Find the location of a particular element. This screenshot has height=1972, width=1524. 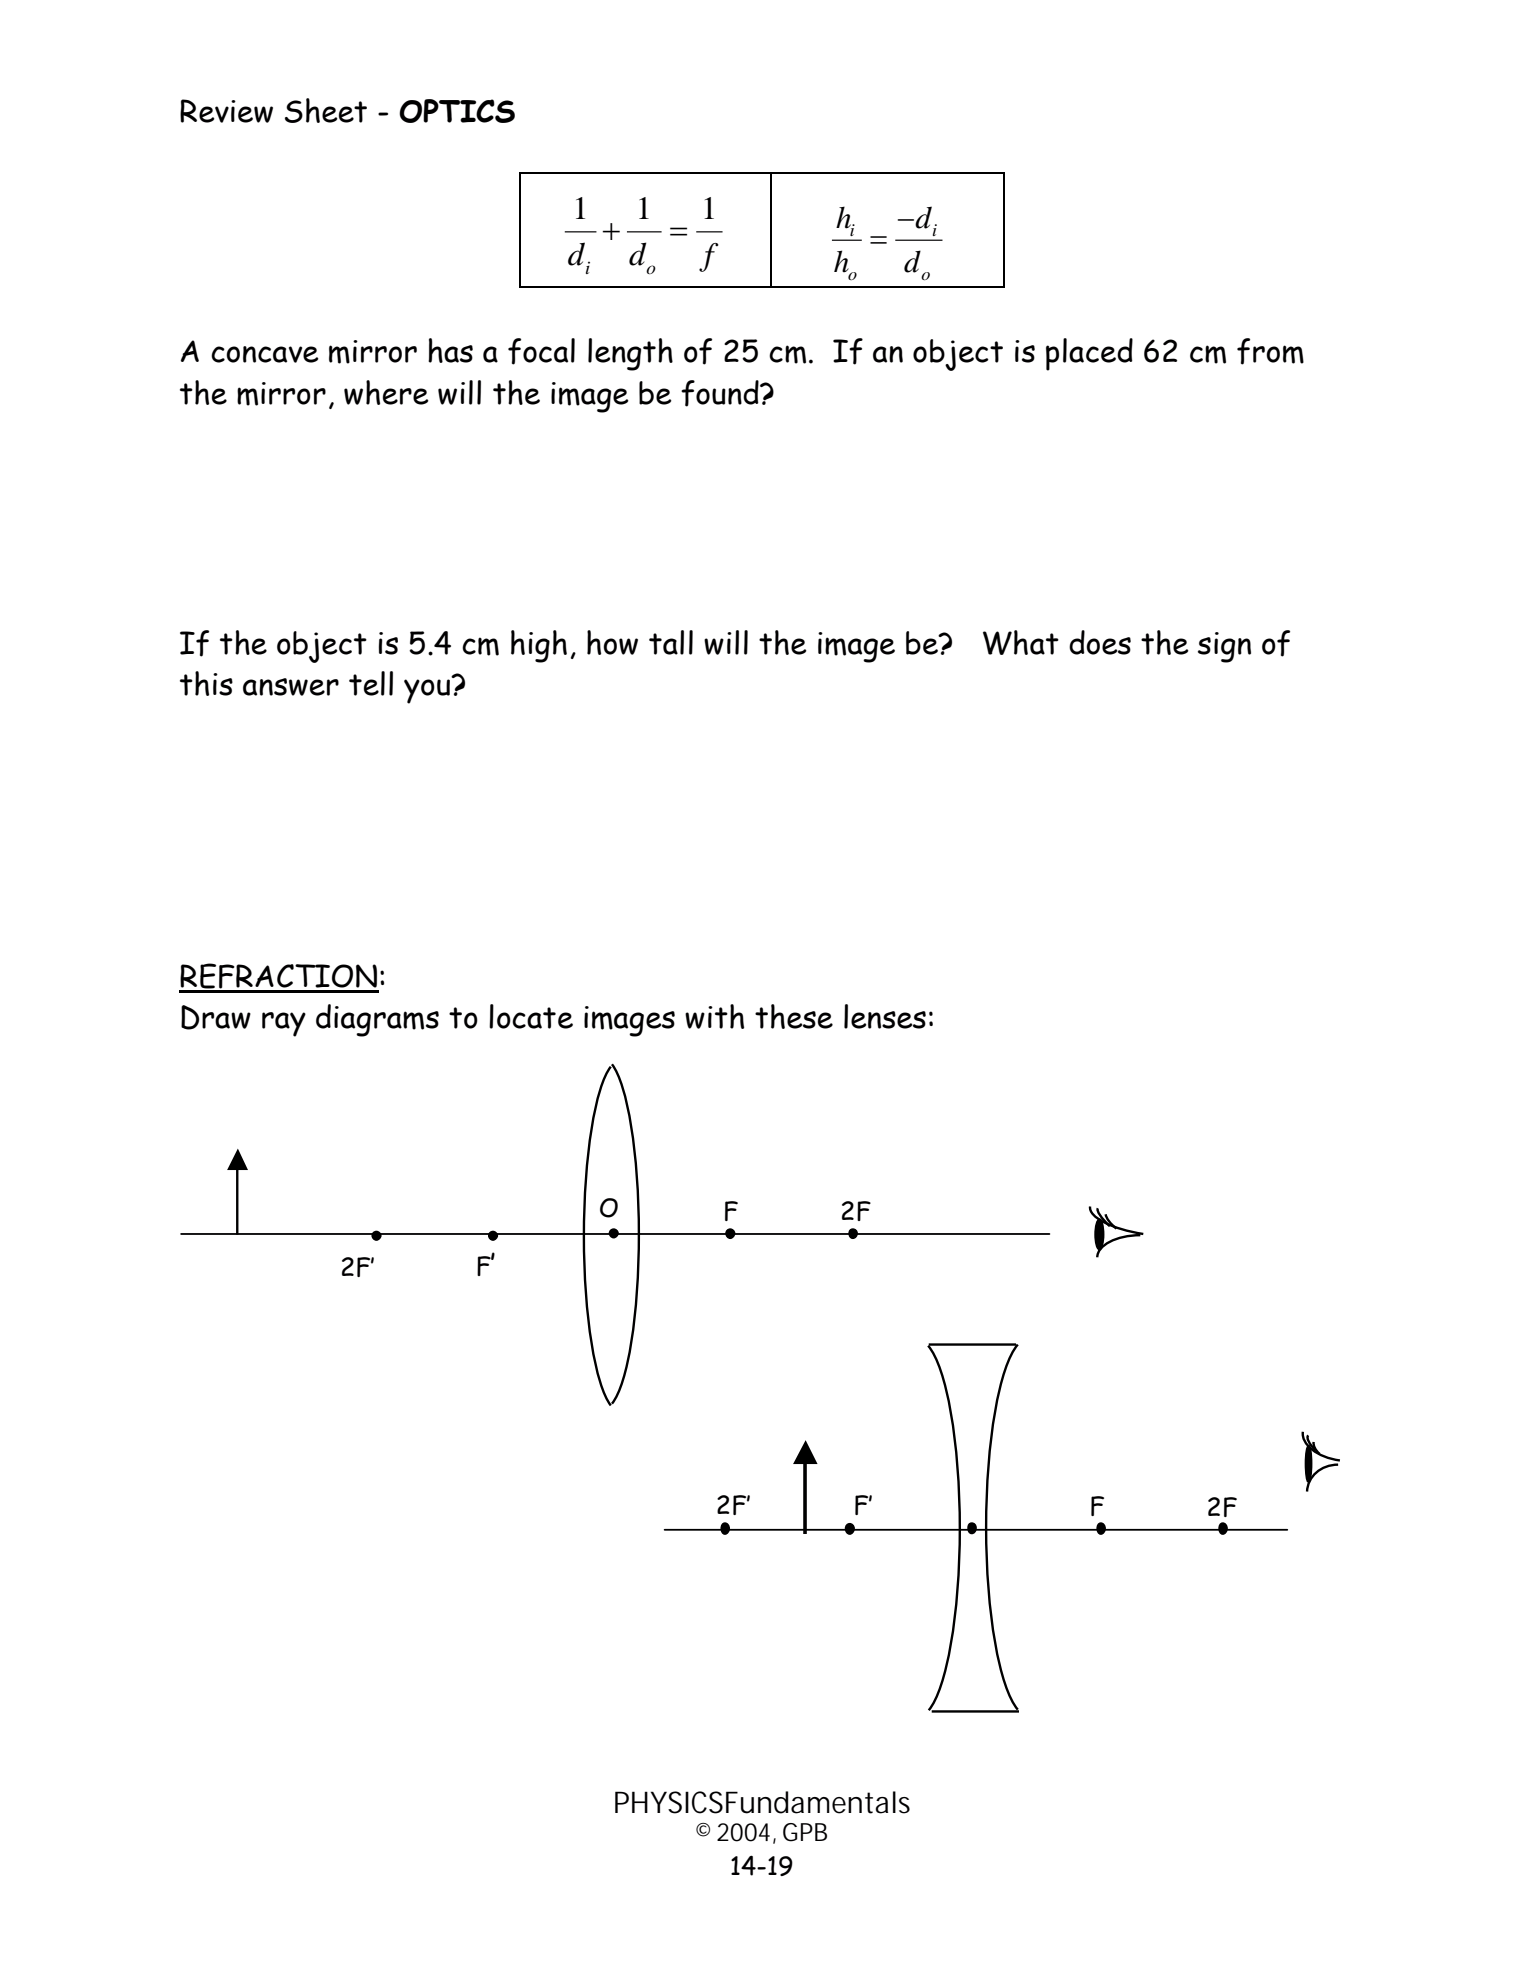

tall is located at coordinates (671, 642).
